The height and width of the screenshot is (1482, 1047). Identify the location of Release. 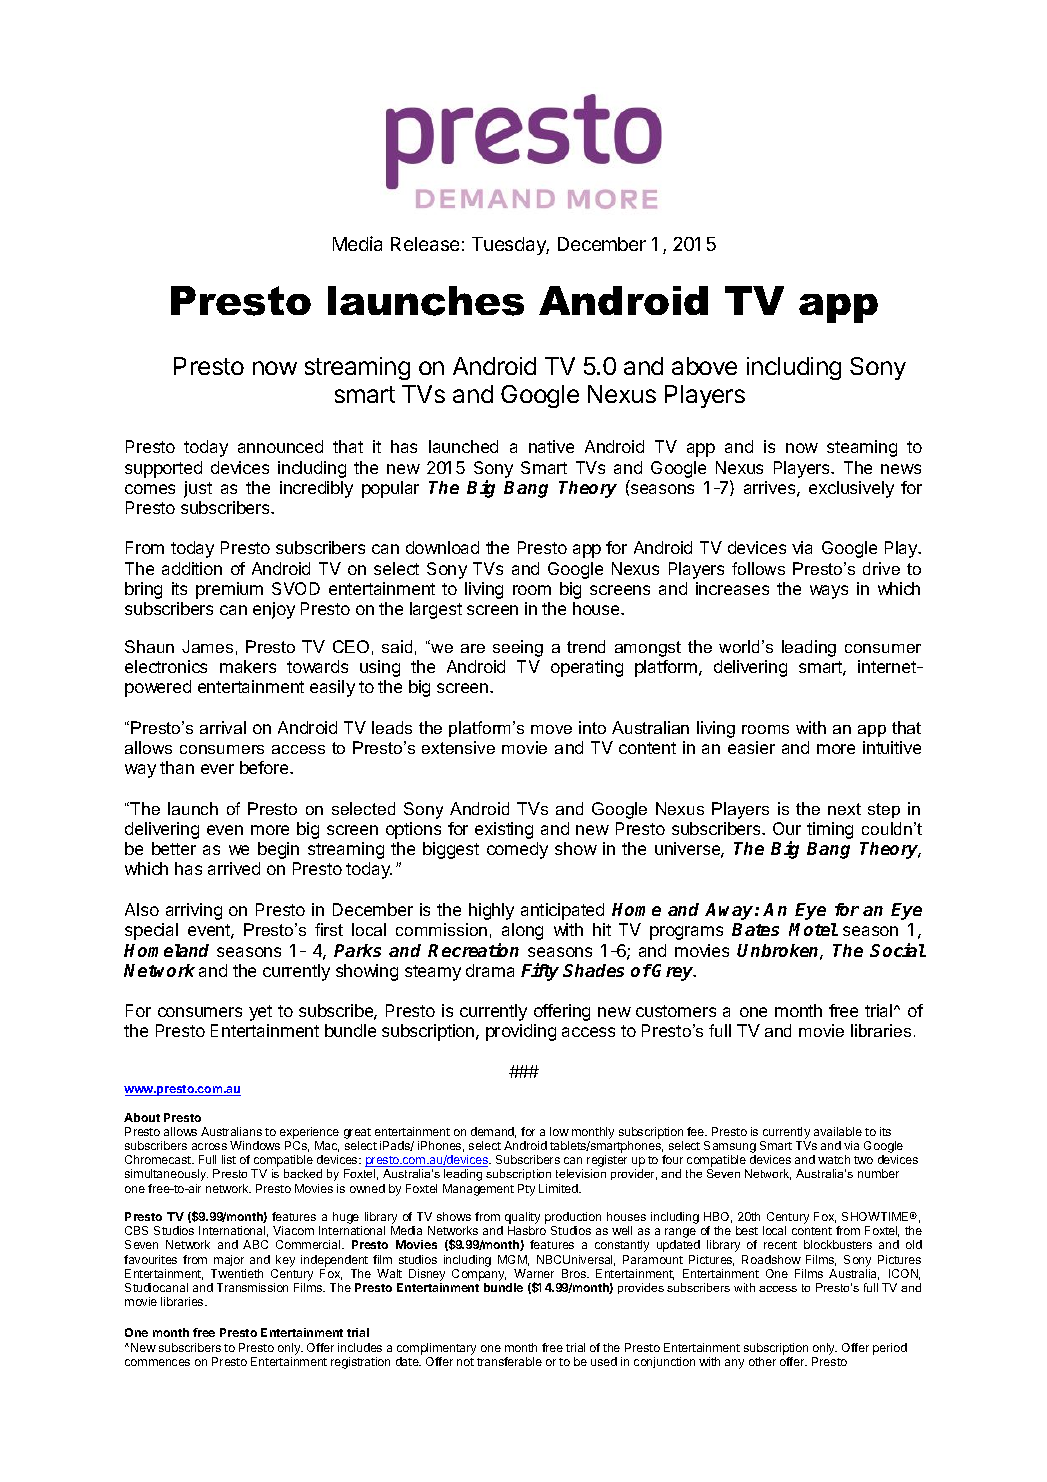
(425, 244).
